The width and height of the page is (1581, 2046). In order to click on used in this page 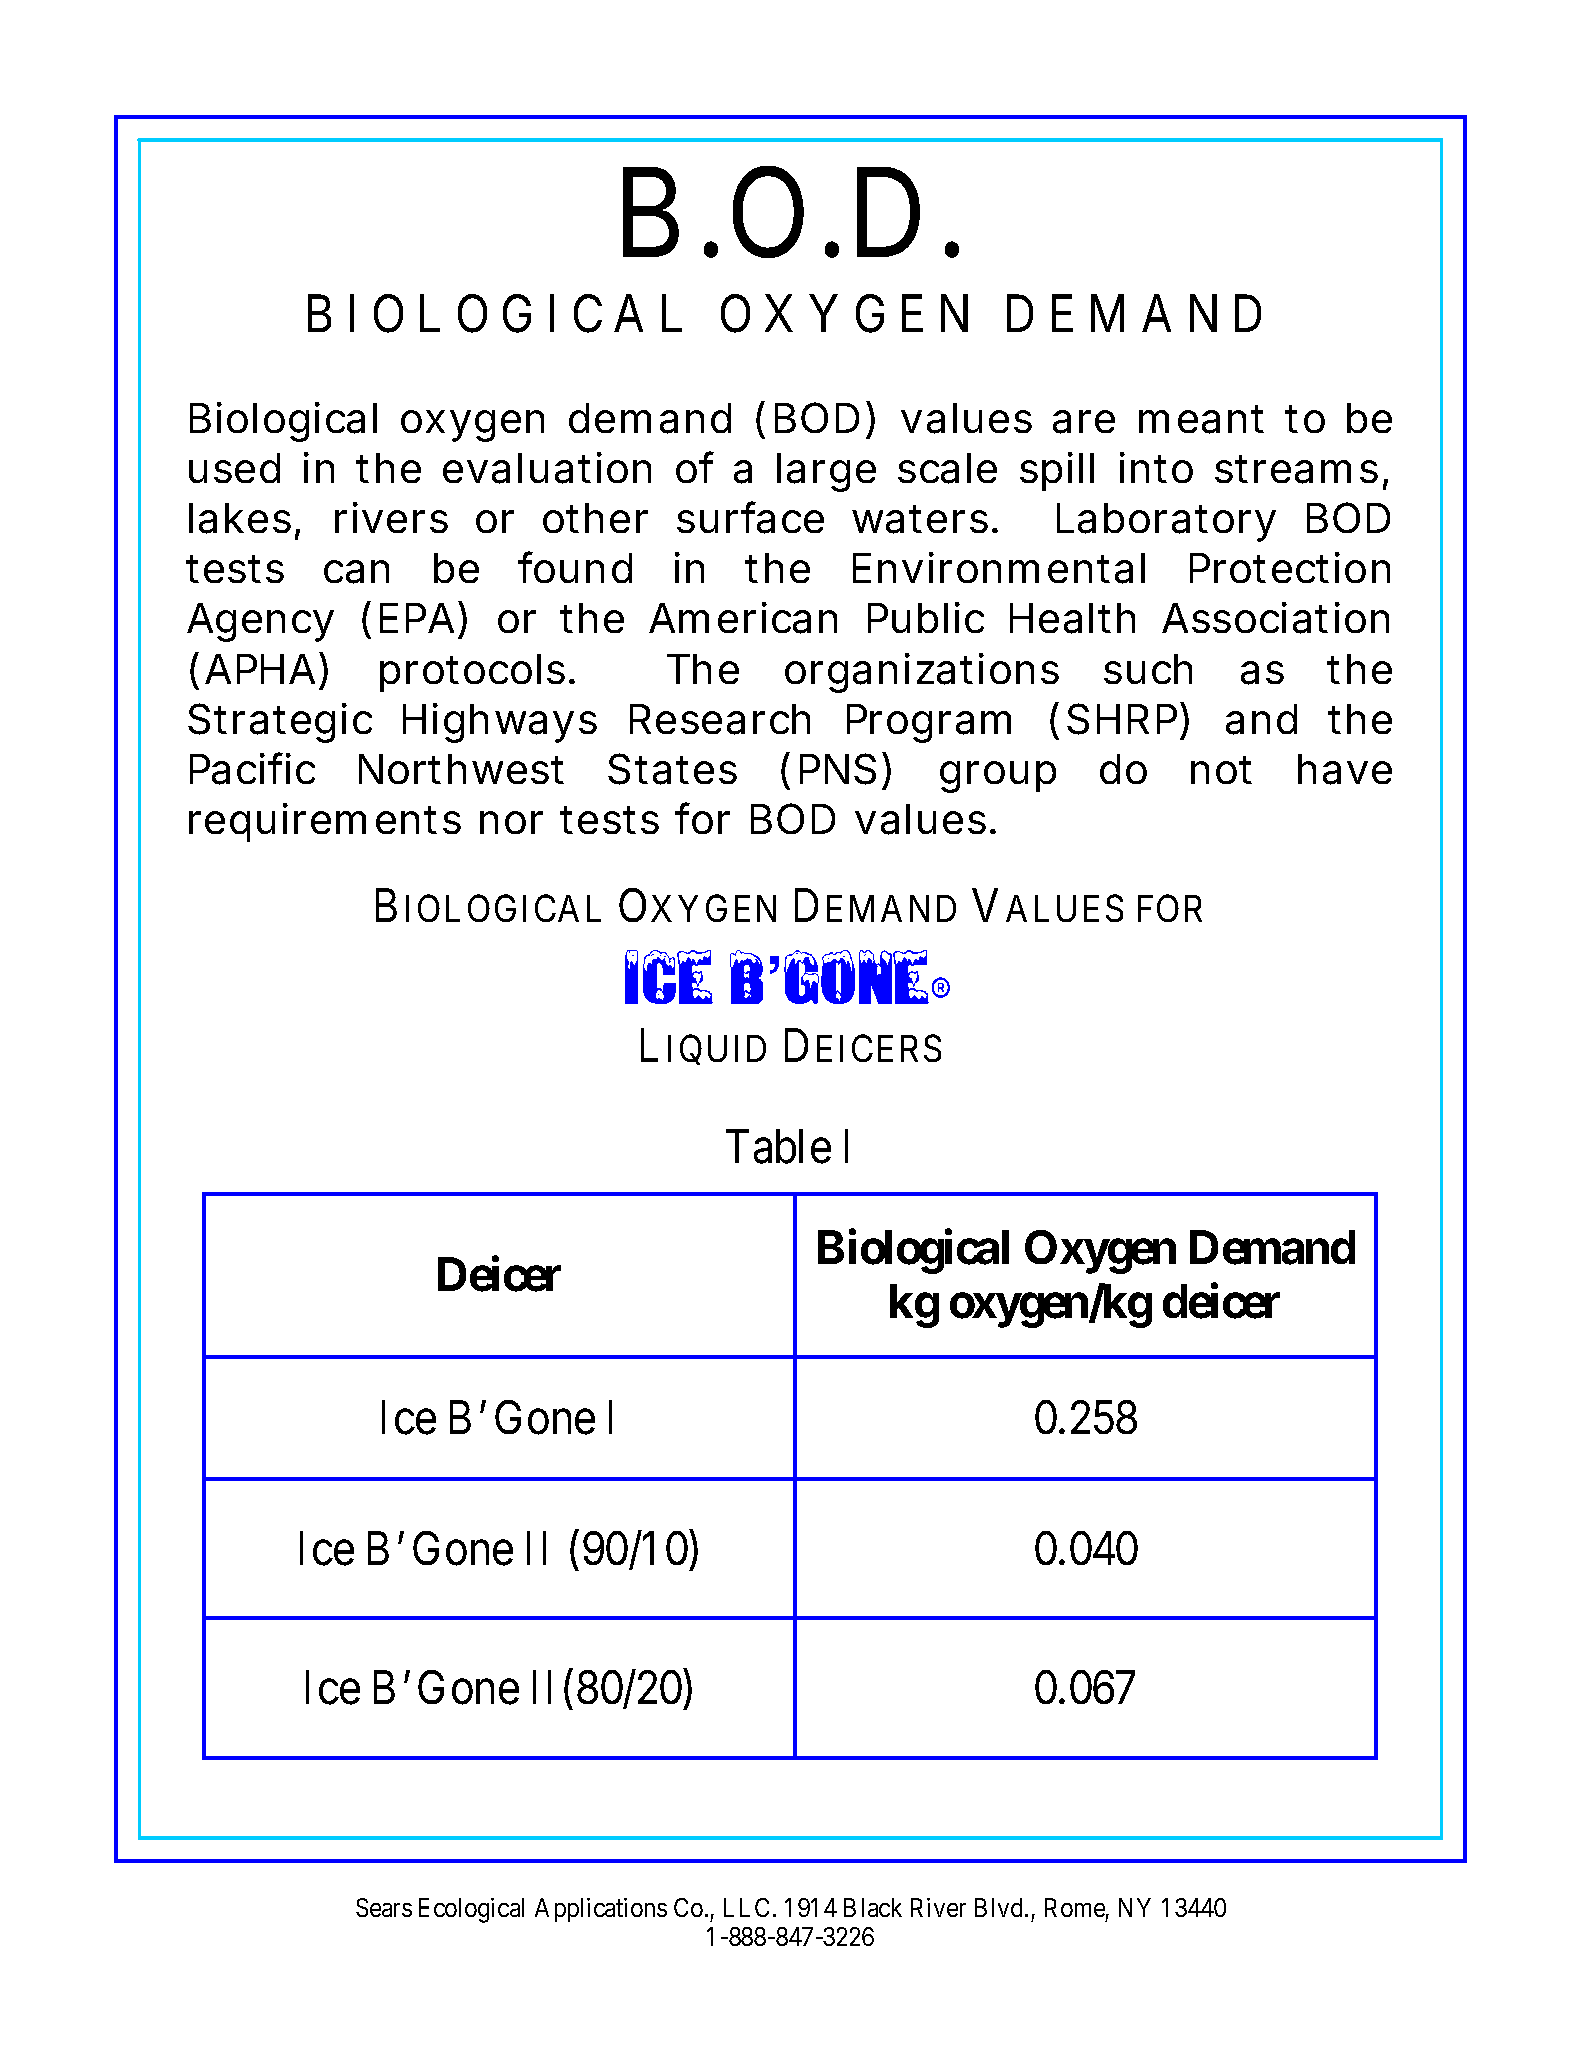, I will do `click(234, 468)`.
